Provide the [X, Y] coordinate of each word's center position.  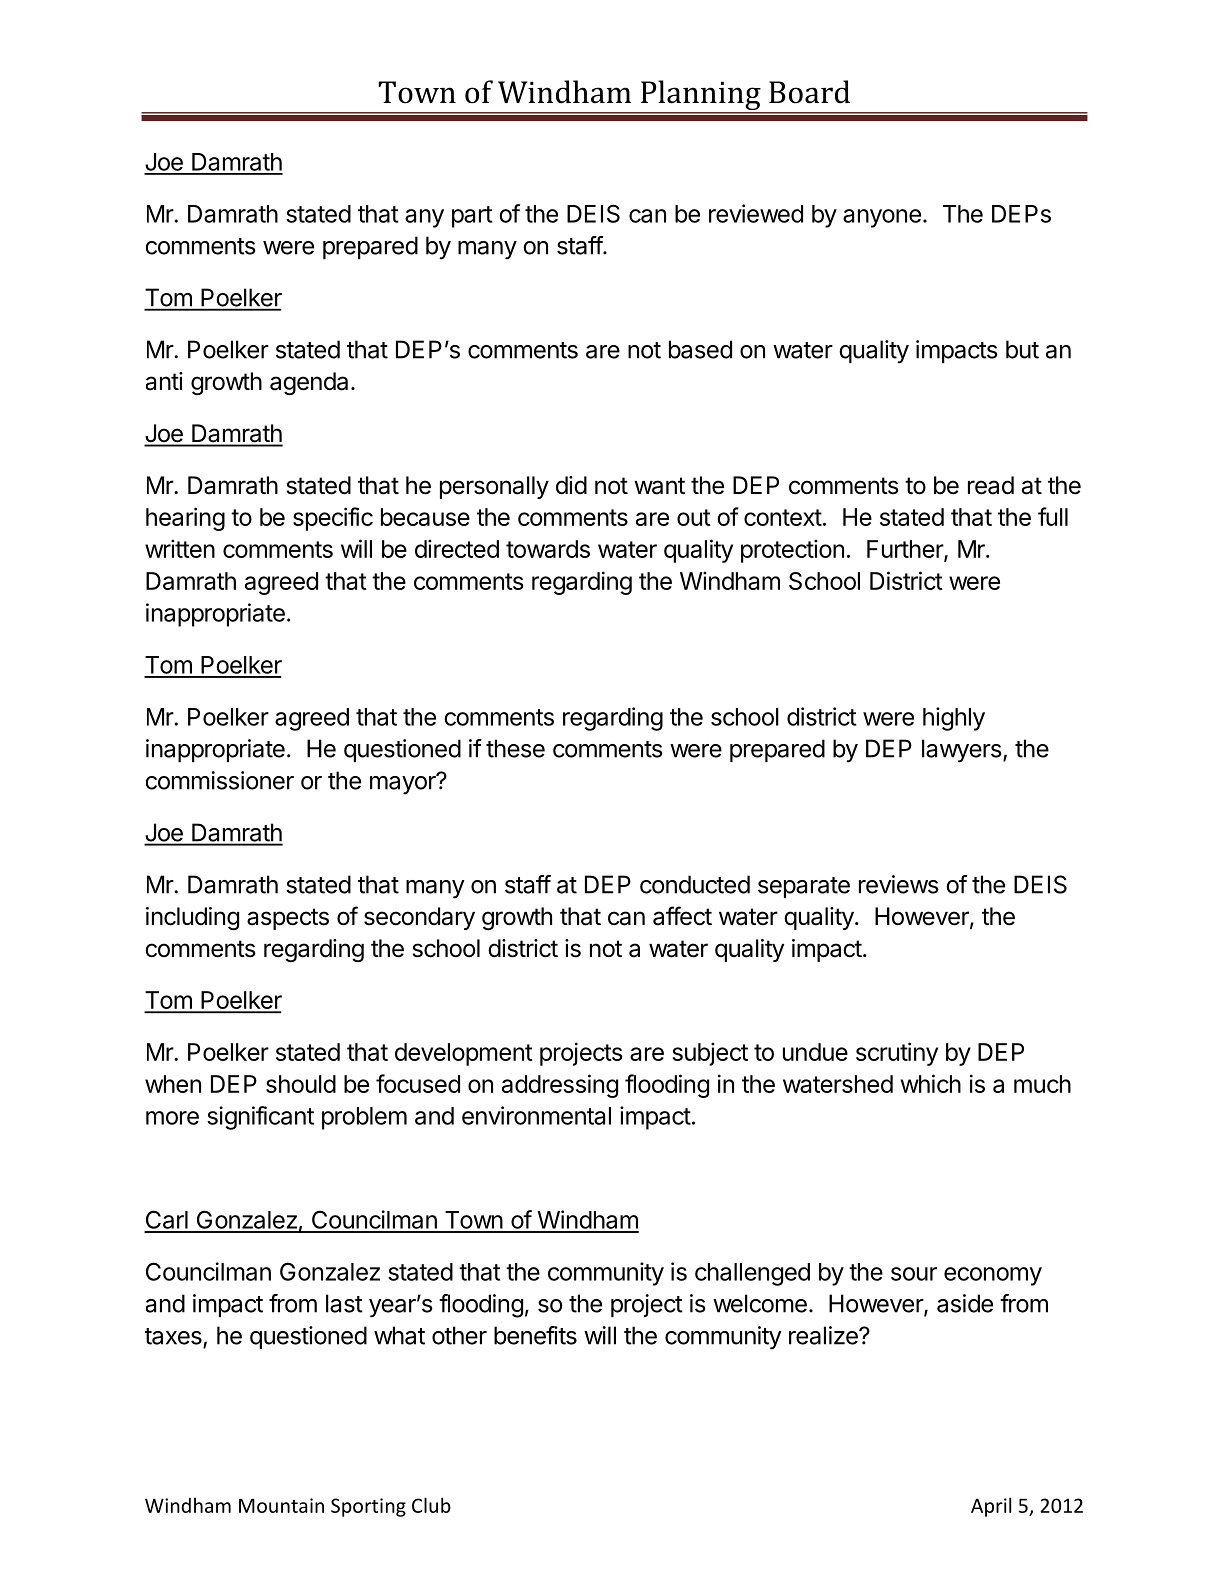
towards [548, 549]
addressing [560, 1086]
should [301, 1084]
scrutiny [897, 1054]
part [472, 217]
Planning [701, 96]
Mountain [281, 1505]
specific [333, 519]
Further [906, 550]
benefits [535, 1335]
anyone [882, 218]
